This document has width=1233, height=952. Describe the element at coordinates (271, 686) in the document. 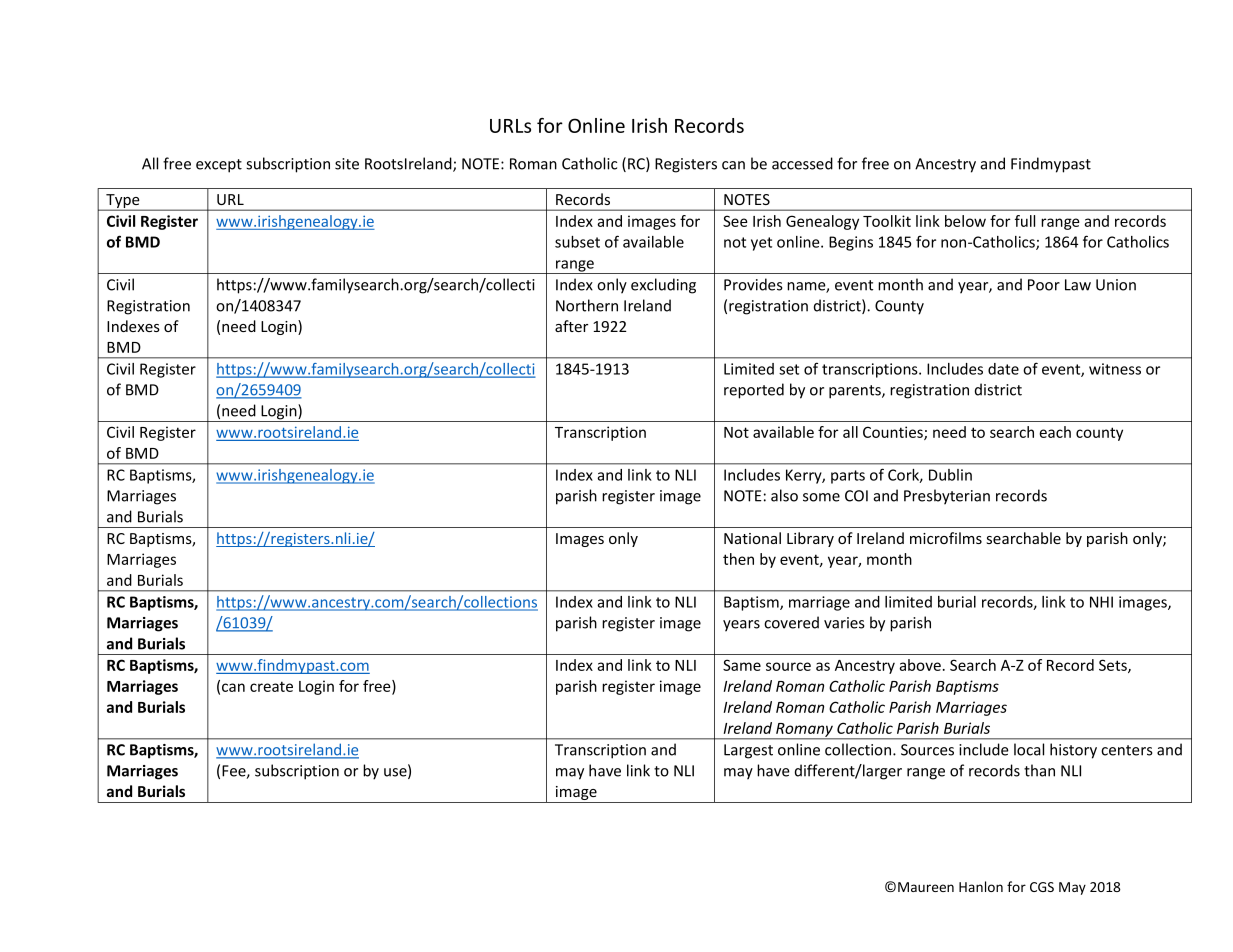

I see `create` at that location.
